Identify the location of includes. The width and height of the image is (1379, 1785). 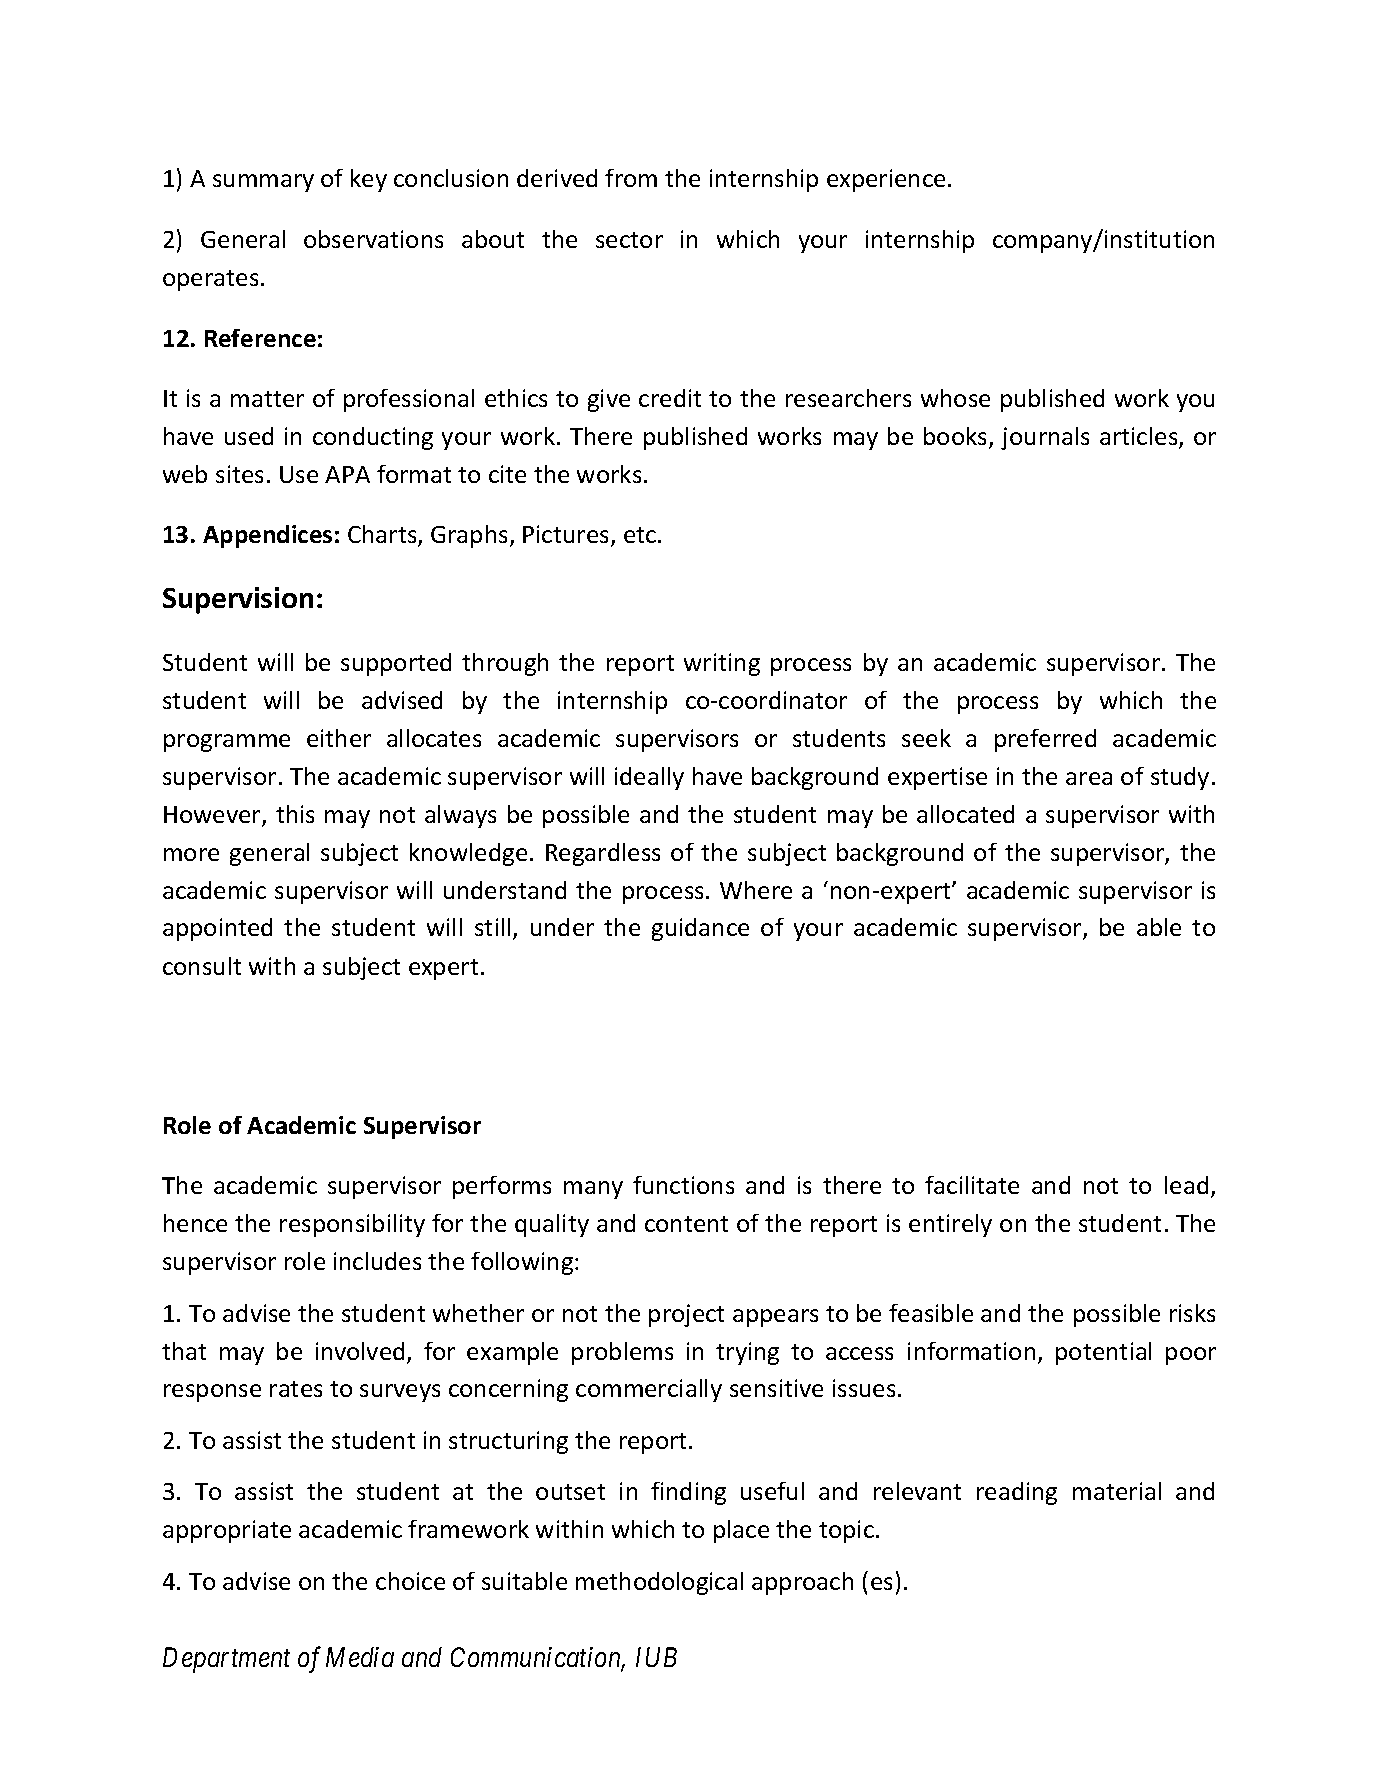
(377, 1261).
